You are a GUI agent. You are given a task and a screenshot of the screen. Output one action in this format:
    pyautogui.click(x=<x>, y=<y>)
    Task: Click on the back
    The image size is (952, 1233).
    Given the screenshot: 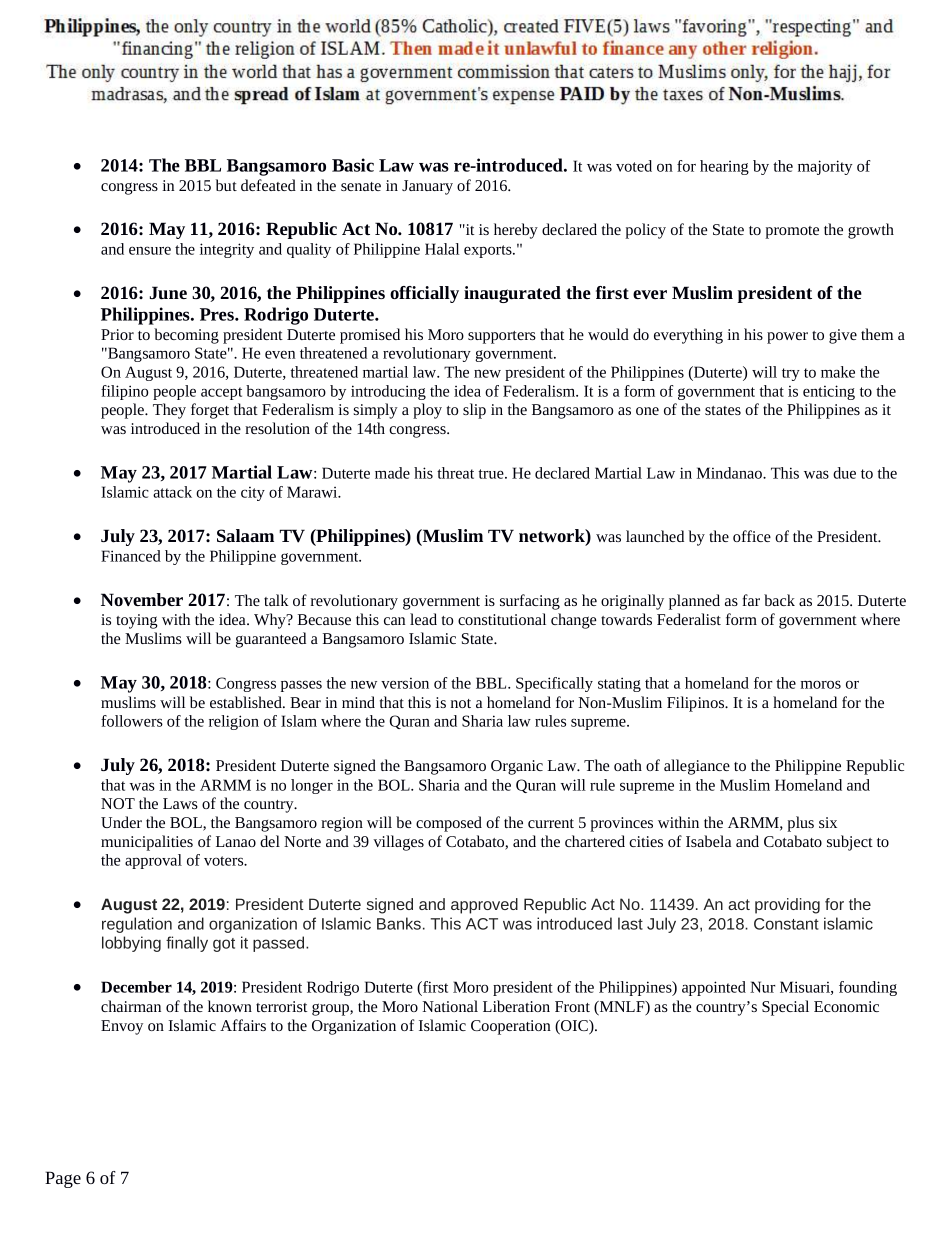 What is the action you would take?
    pyautogui.click(x=779, y=600)
